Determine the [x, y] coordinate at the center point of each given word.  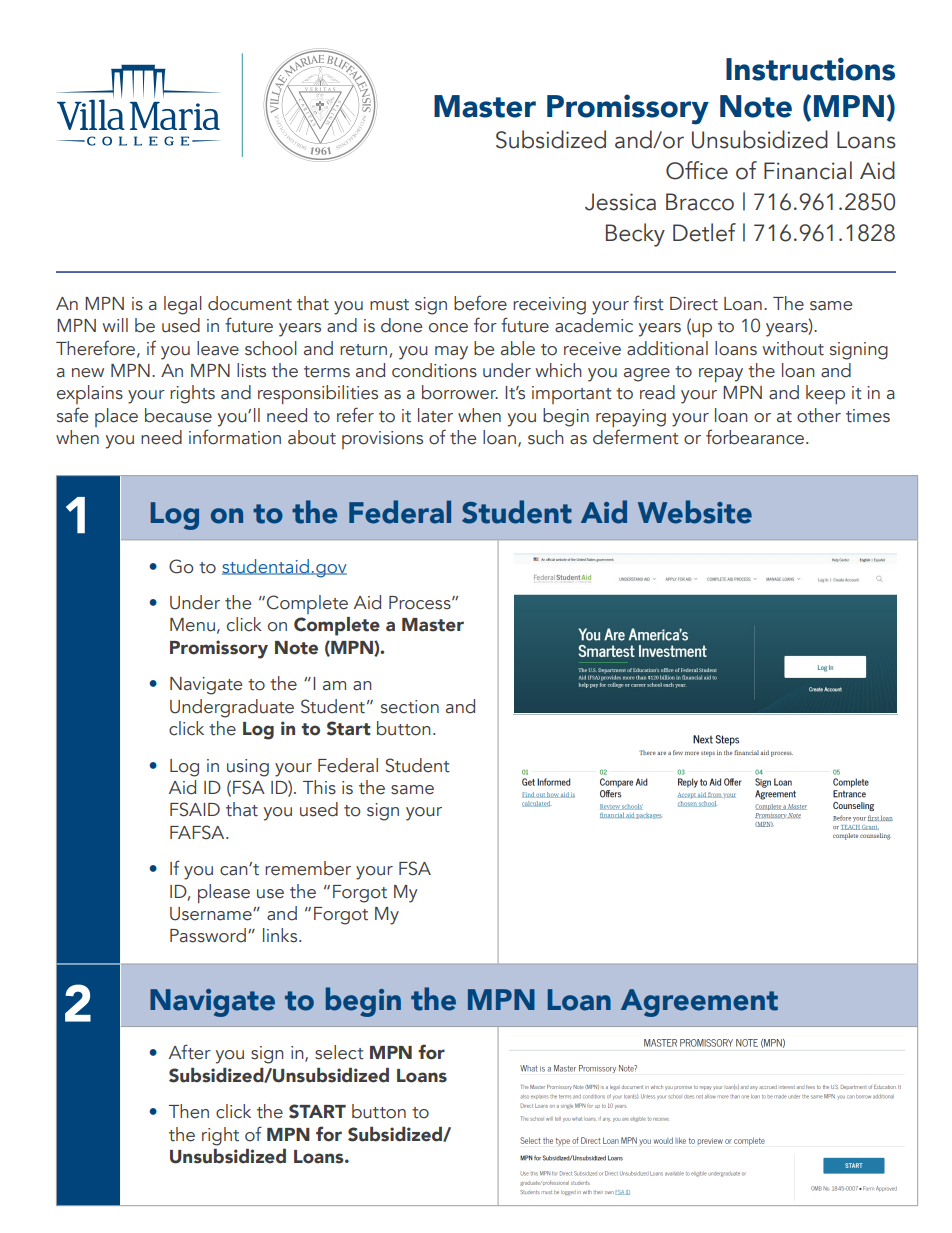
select [339, 1052]
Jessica [620, 202]
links [281, 935]
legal [183, 305]
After [190, 1052]
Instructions [810, 69]
